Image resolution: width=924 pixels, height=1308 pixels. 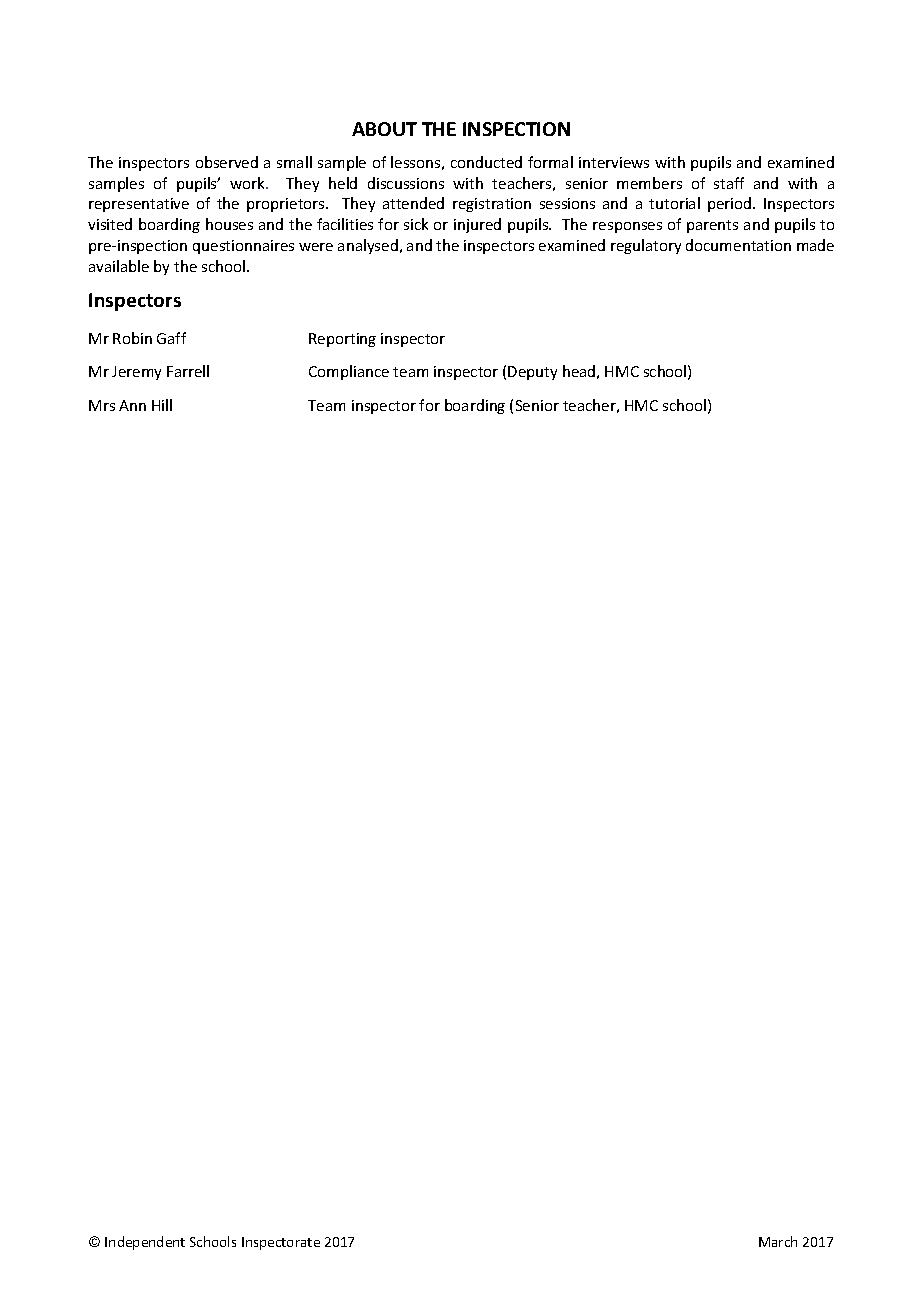 I want to click on staff, so click(x=729, y=183).
